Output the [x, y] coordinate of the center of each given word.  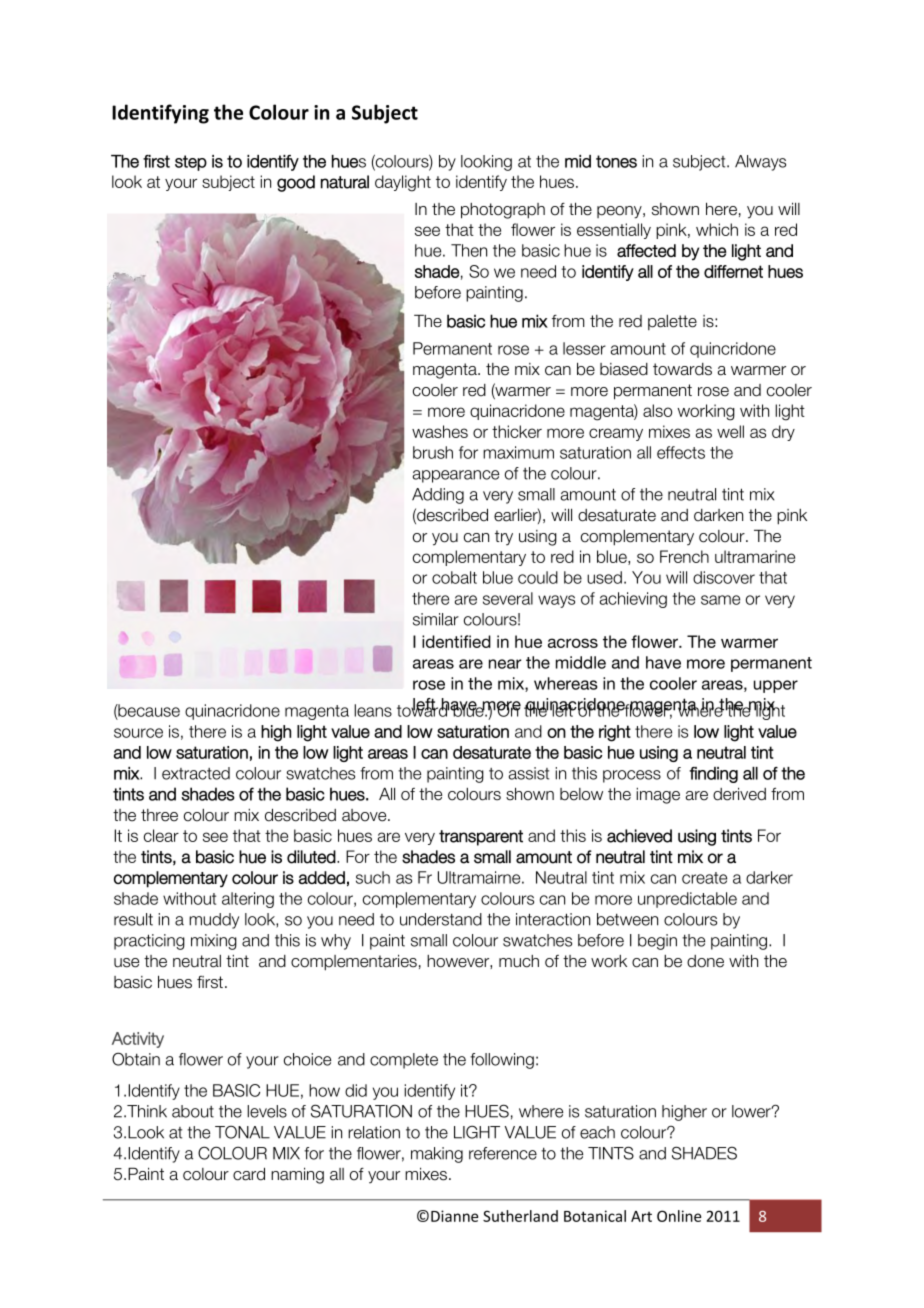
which [717, 229]
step [191, 163]
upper [776, 686]
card [249, 1174]
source [138, 733]
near [505, 664]
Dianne [454, 1216]
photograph [503, 211]
